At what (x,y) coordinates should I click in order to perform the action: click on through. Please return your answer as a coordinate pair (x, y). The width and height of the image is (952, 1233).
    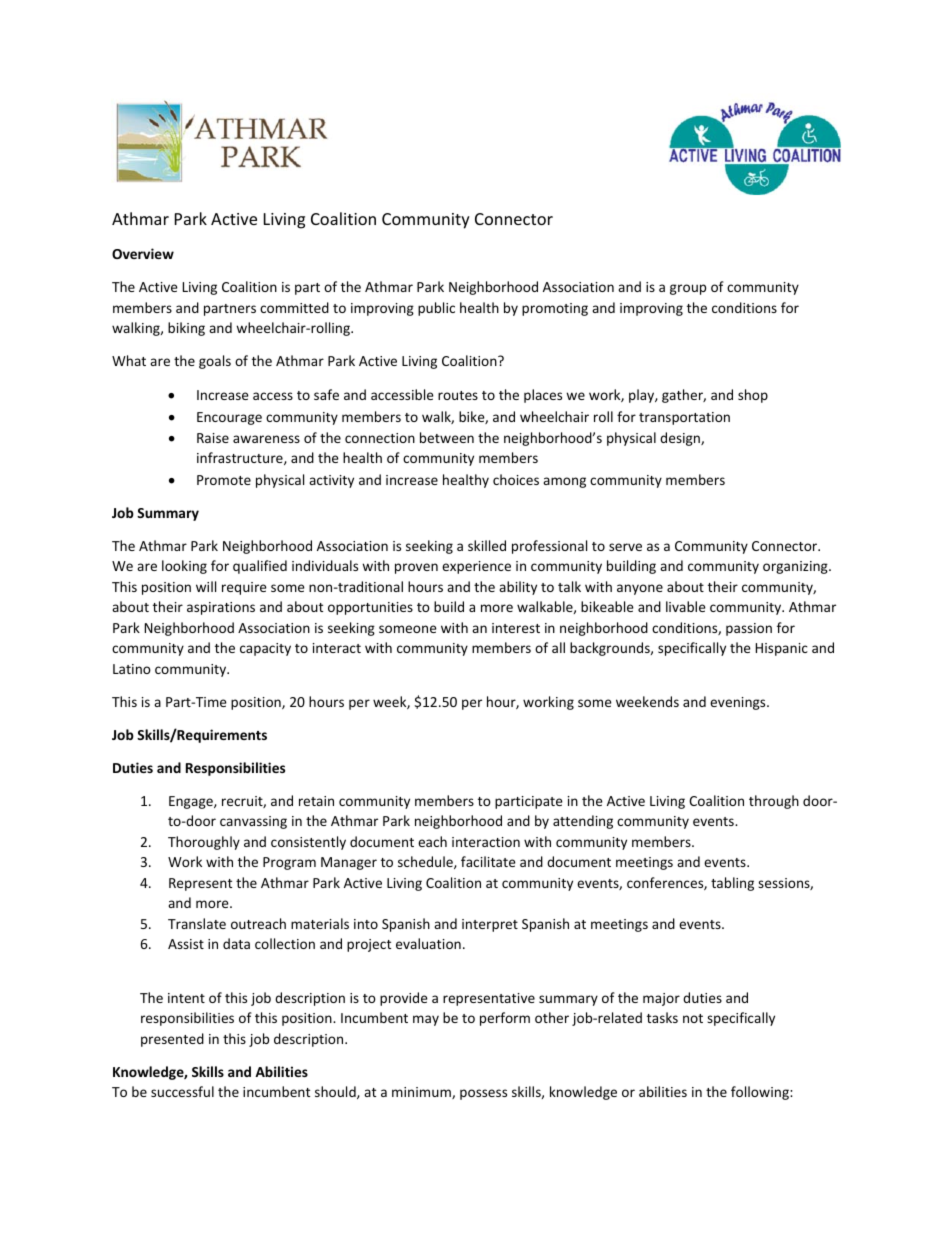
    Looking at the image, I should click on (774, 802).
